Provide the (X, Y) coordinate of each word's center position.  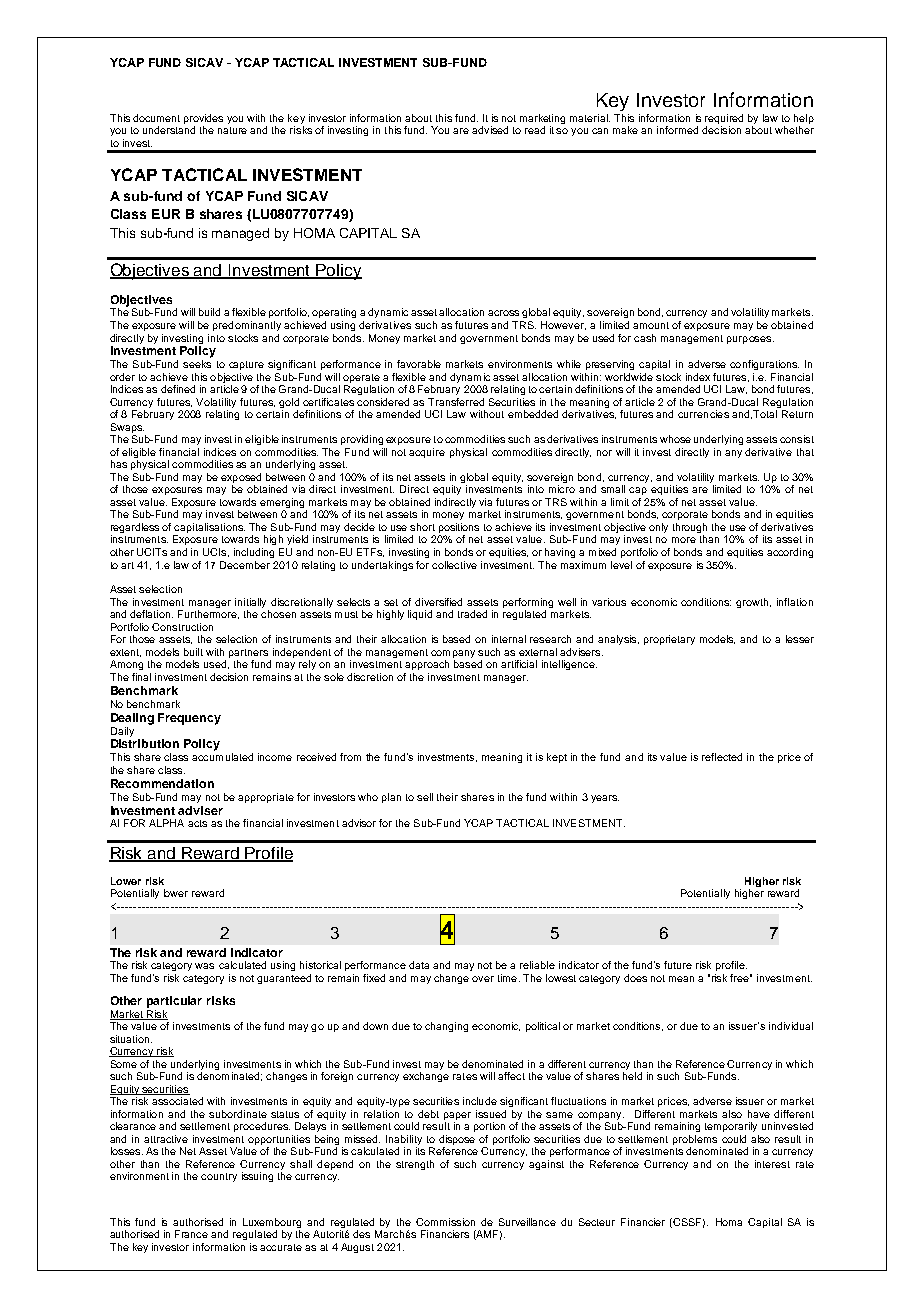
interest (772, 1164)
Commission (445, 1222)
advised (490, 130)
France (191, 1234)
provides (203, 119)
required (724, 119)
